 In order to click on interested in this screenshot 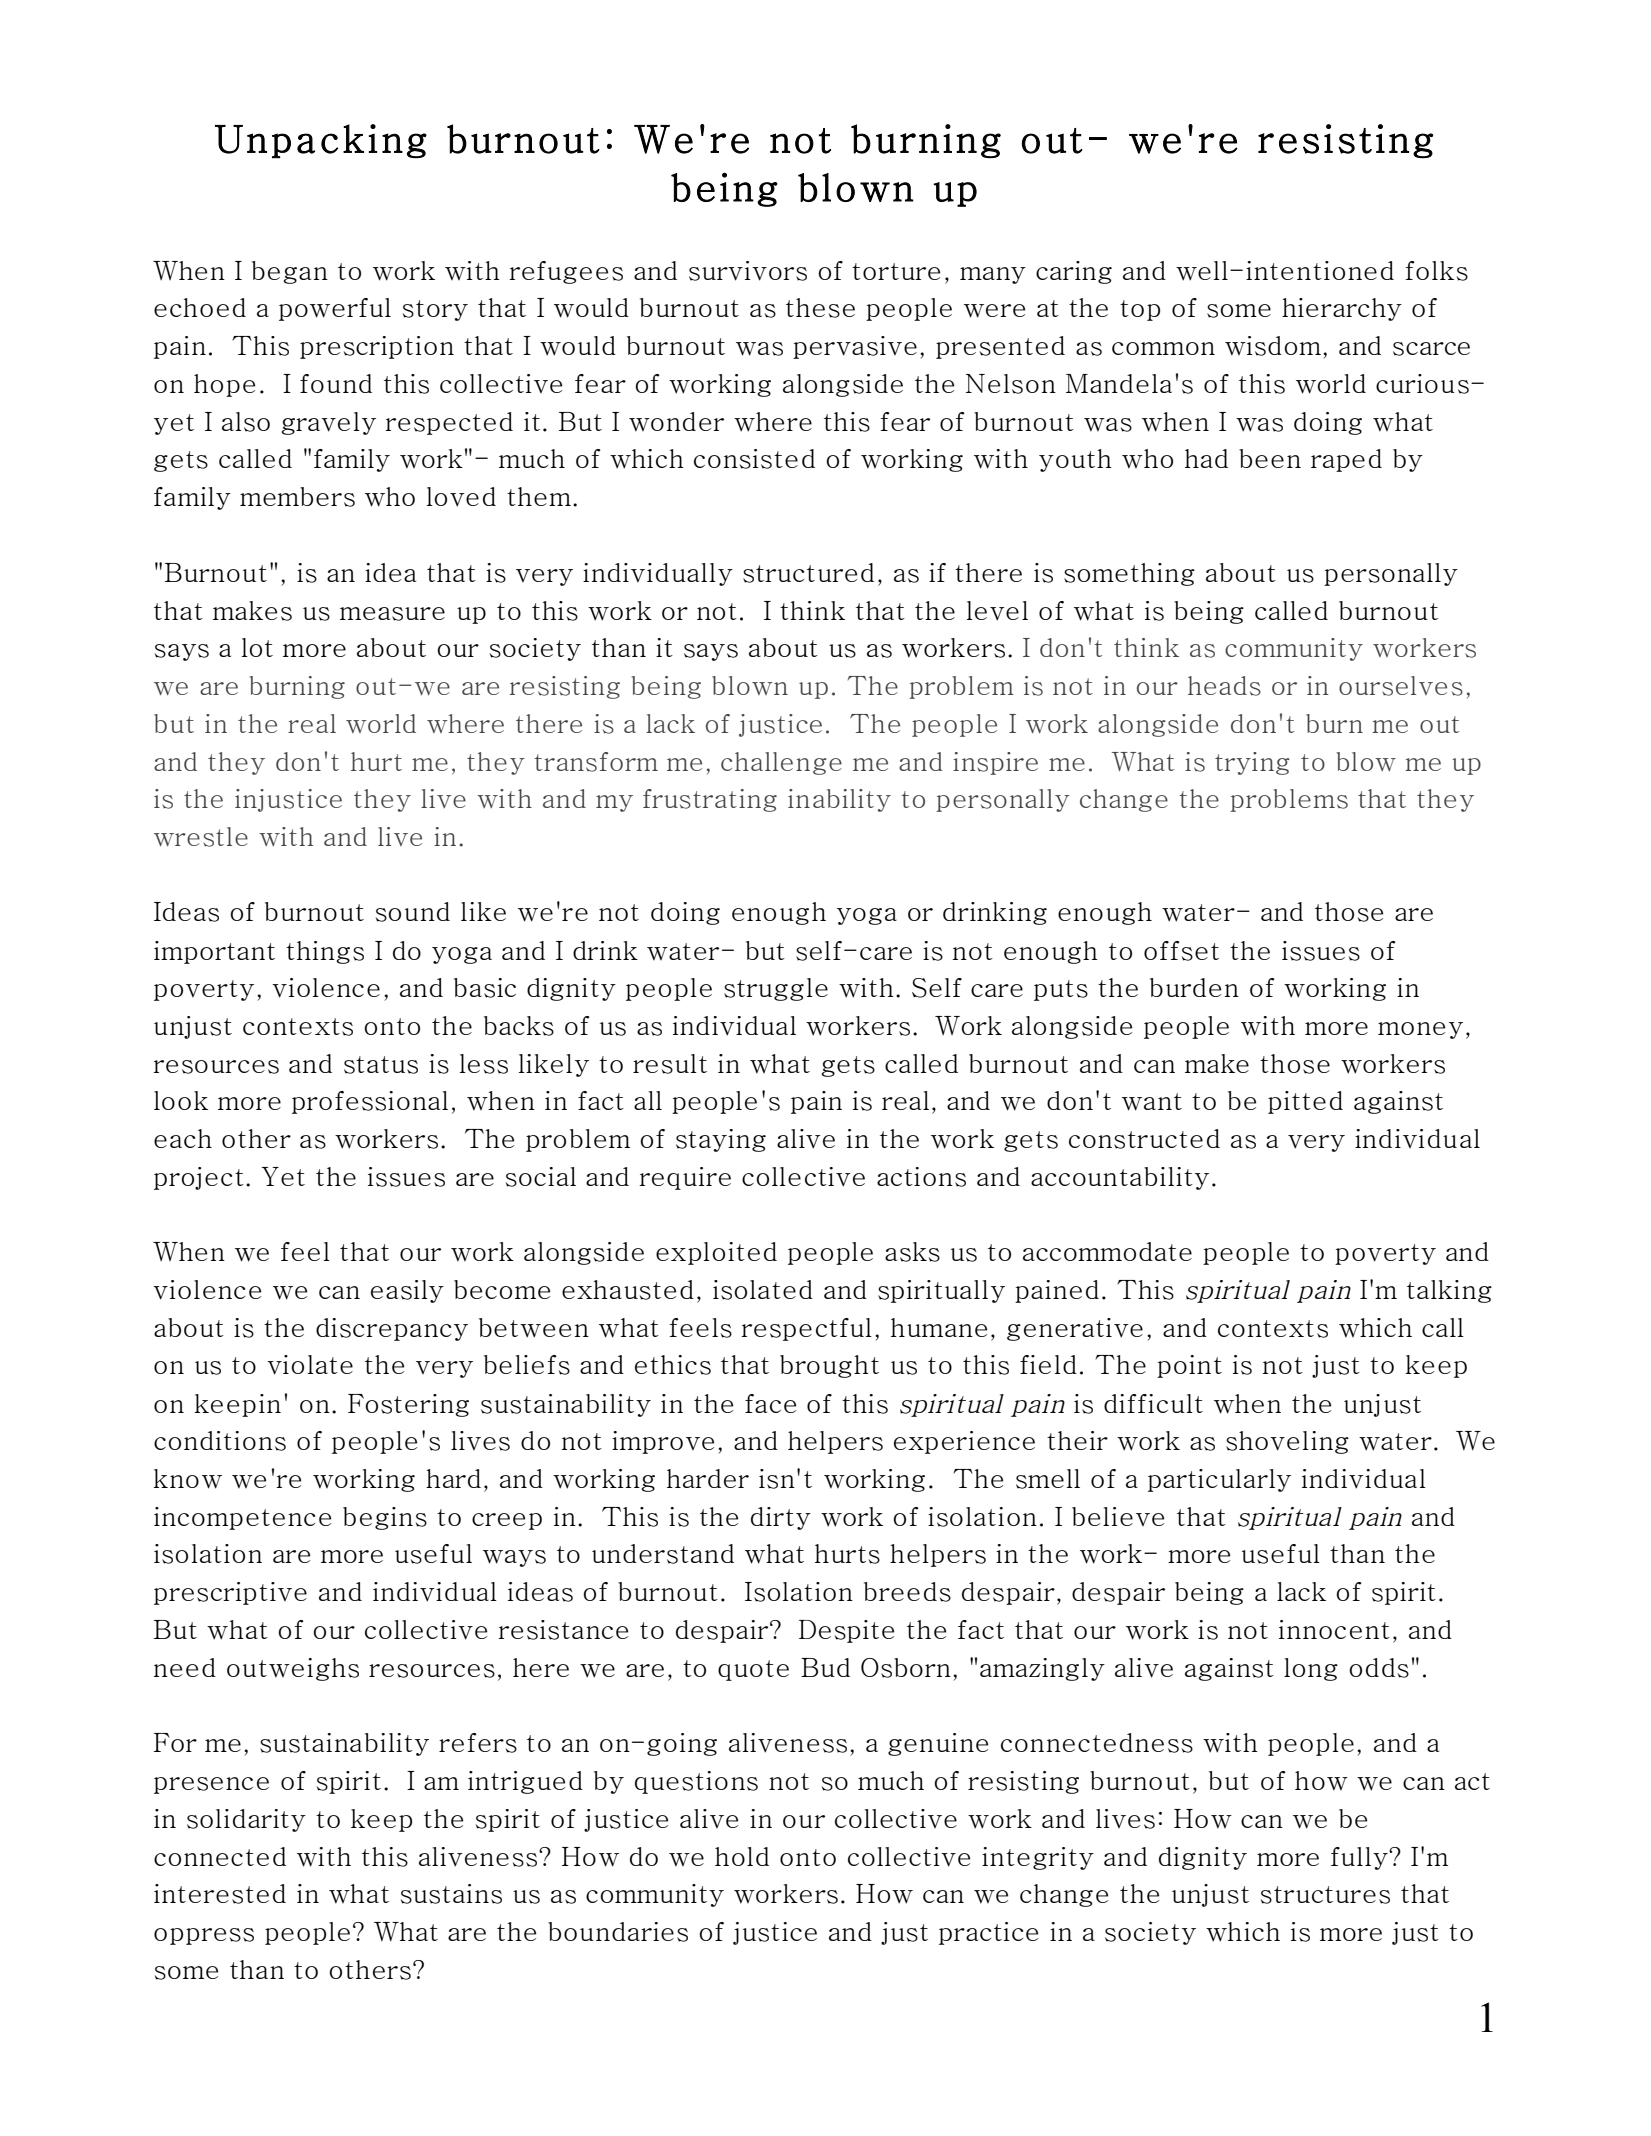, I will do `click(220, 1894)`.
